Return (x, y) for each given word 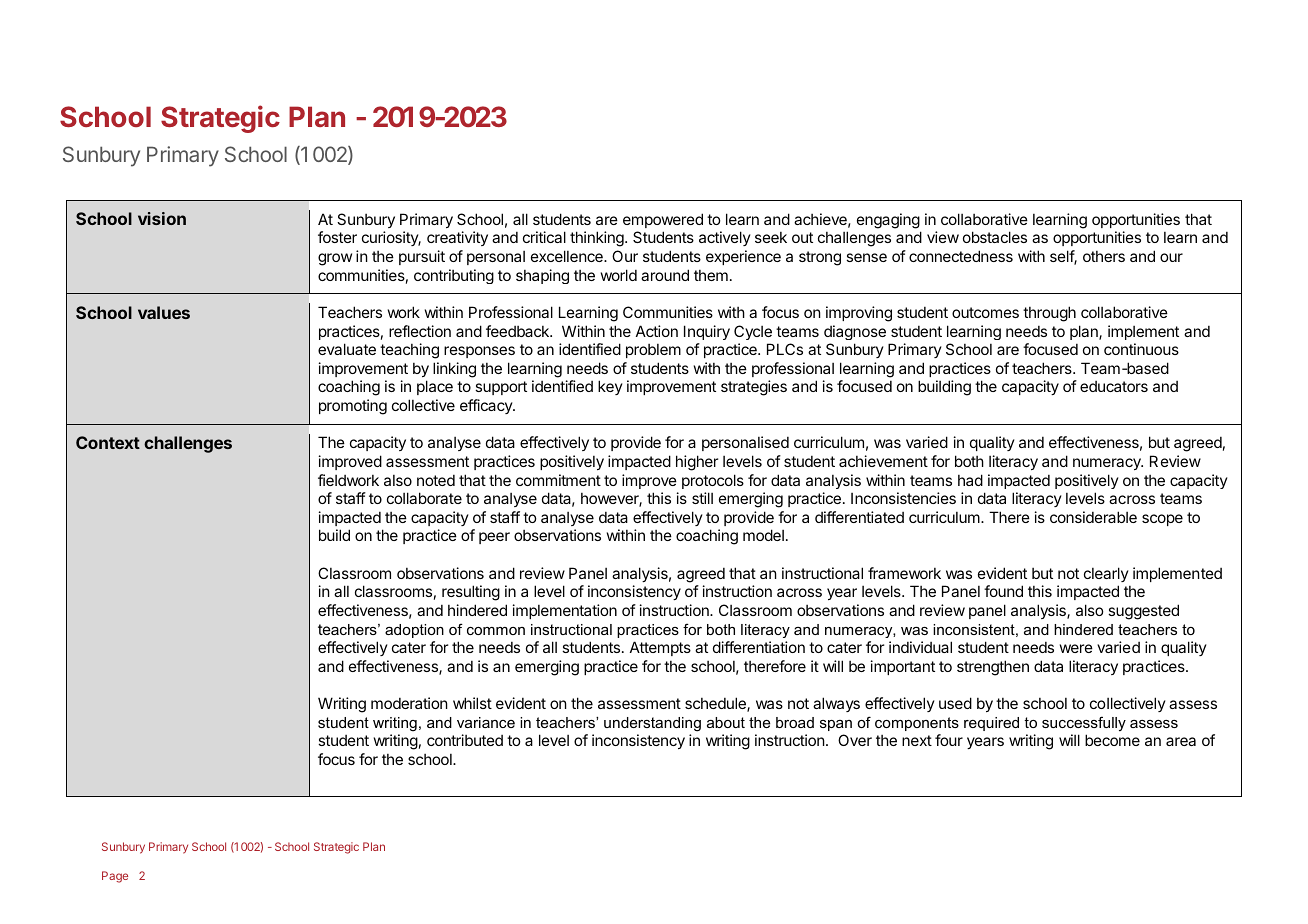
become (1112, 740)
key (610, 387)
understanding (652, 724)
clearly (1106, 574)
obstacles (995, 237)
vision (162, 218)
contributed (465, 740)
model (763, 535)
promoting (353, 407)
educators (1114, 386)
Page (115, 877)
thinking (598, 239)
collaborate (424, 498)
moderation (409, 703)
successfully (1084, 723)
